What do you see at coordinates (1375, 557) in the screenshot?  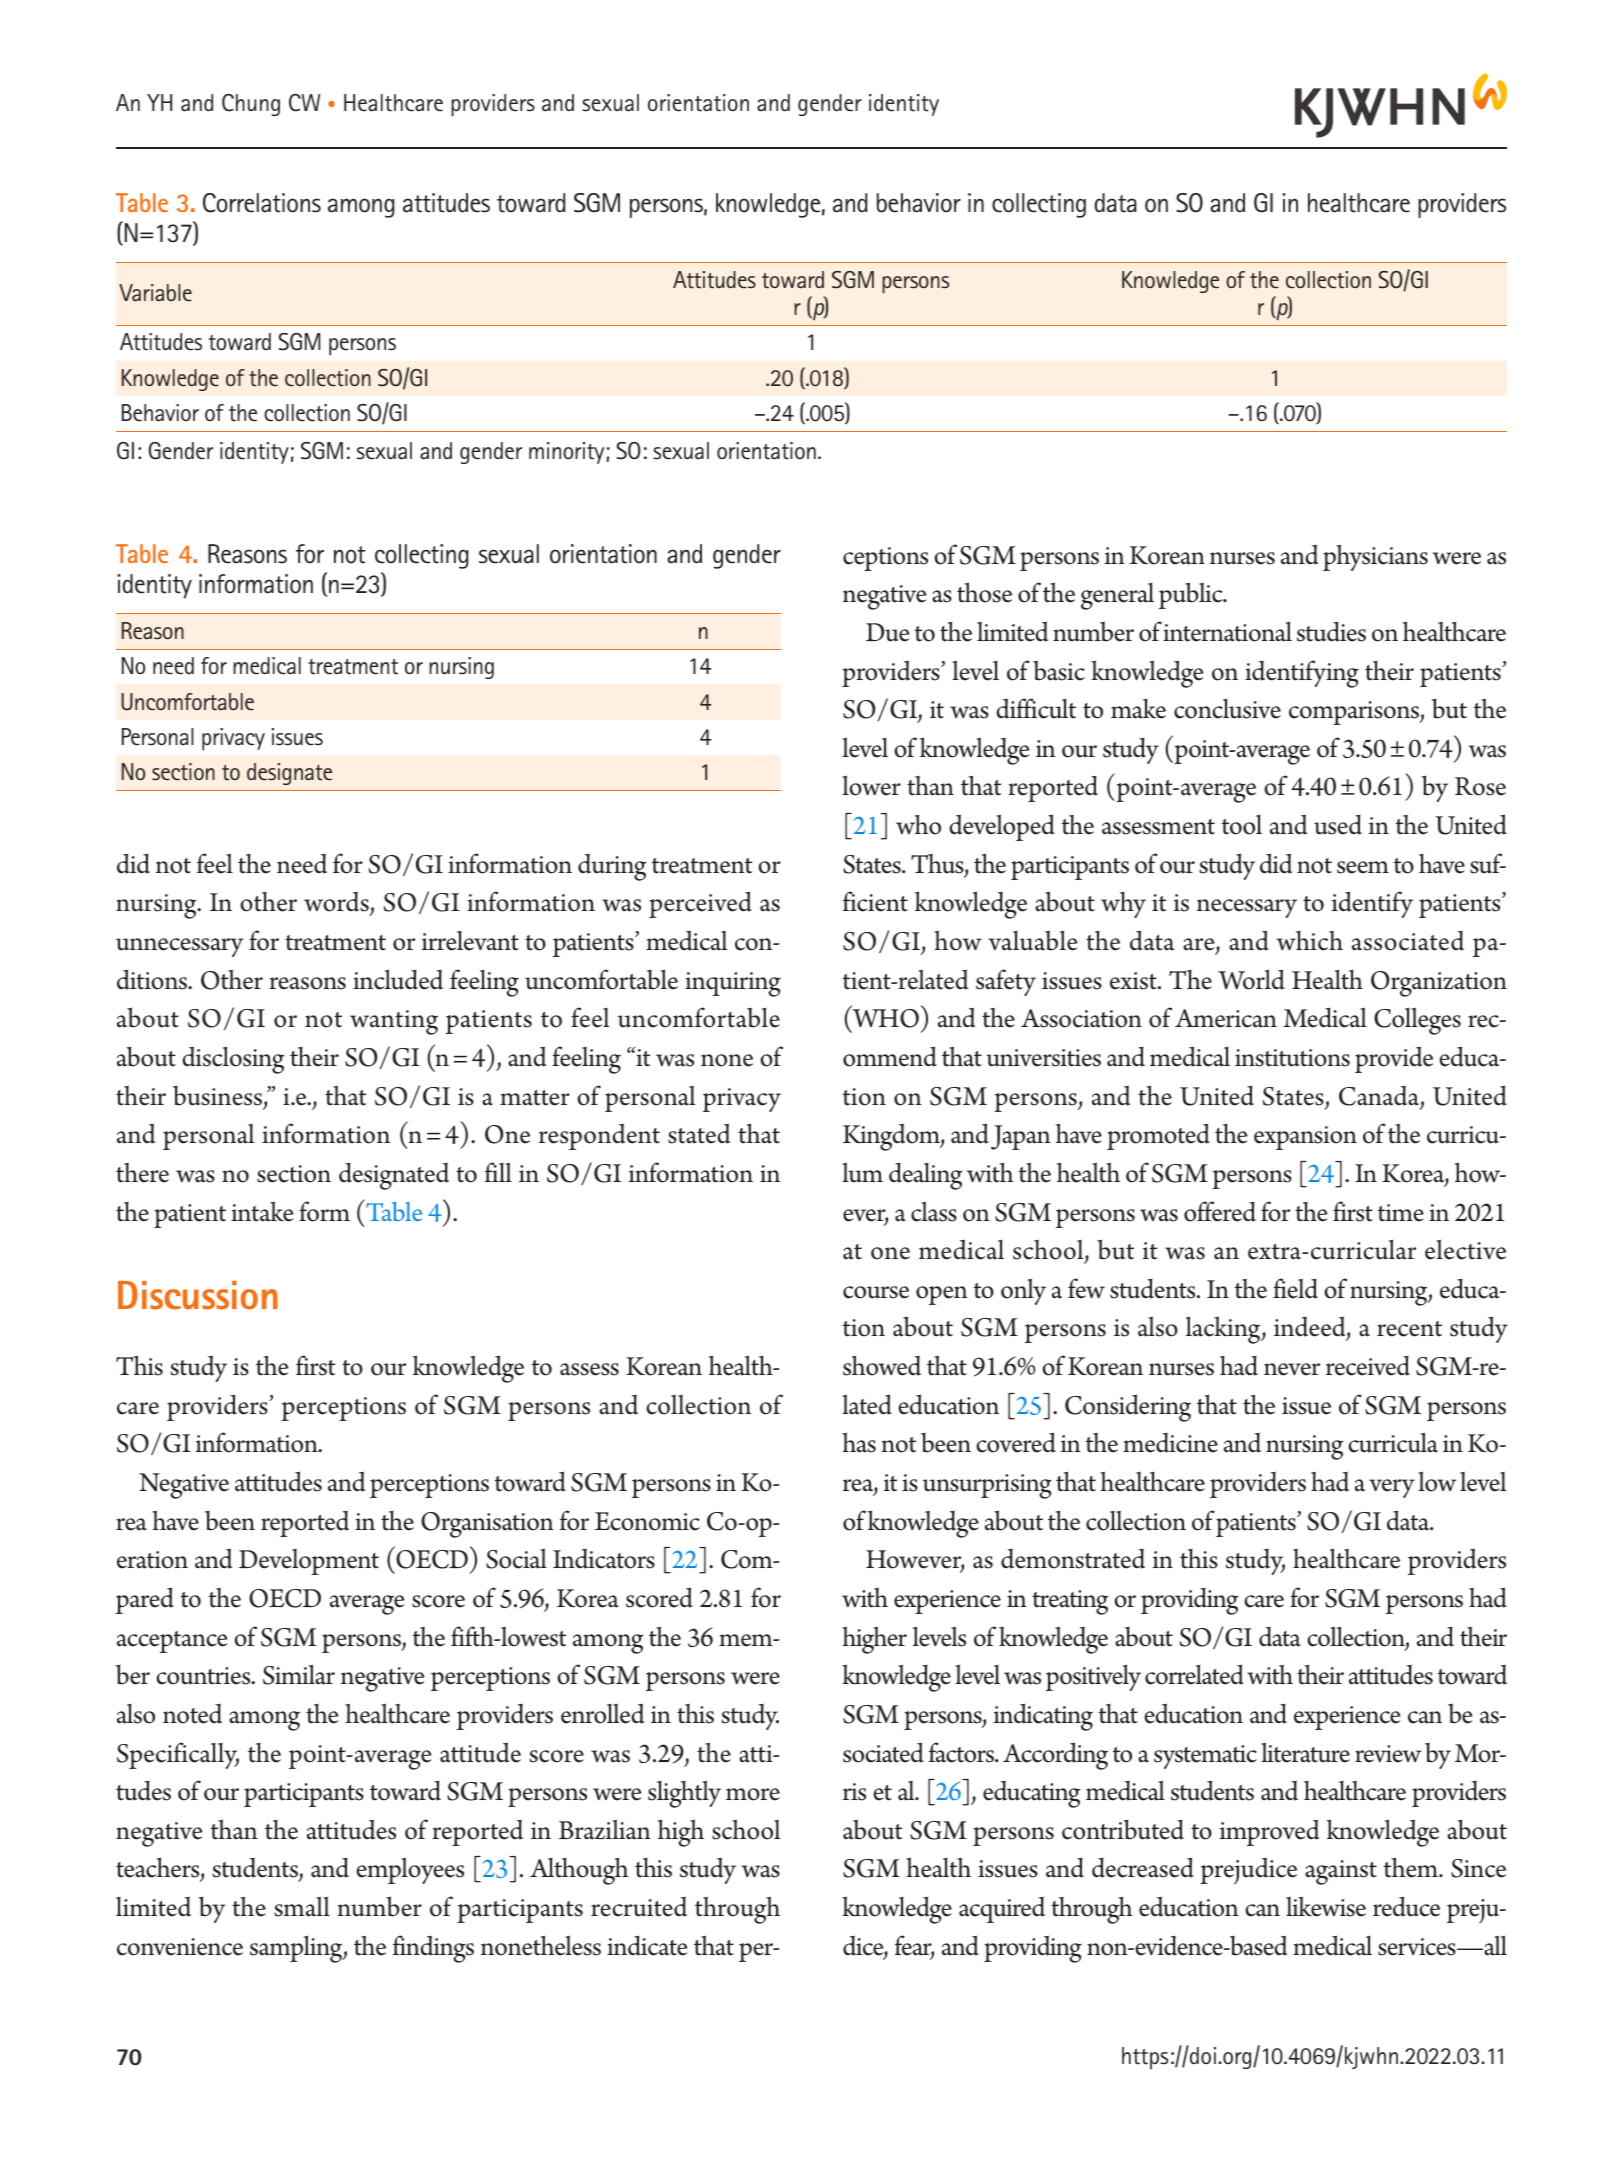 I see `physicians` at bounding box center [1375, 557].
